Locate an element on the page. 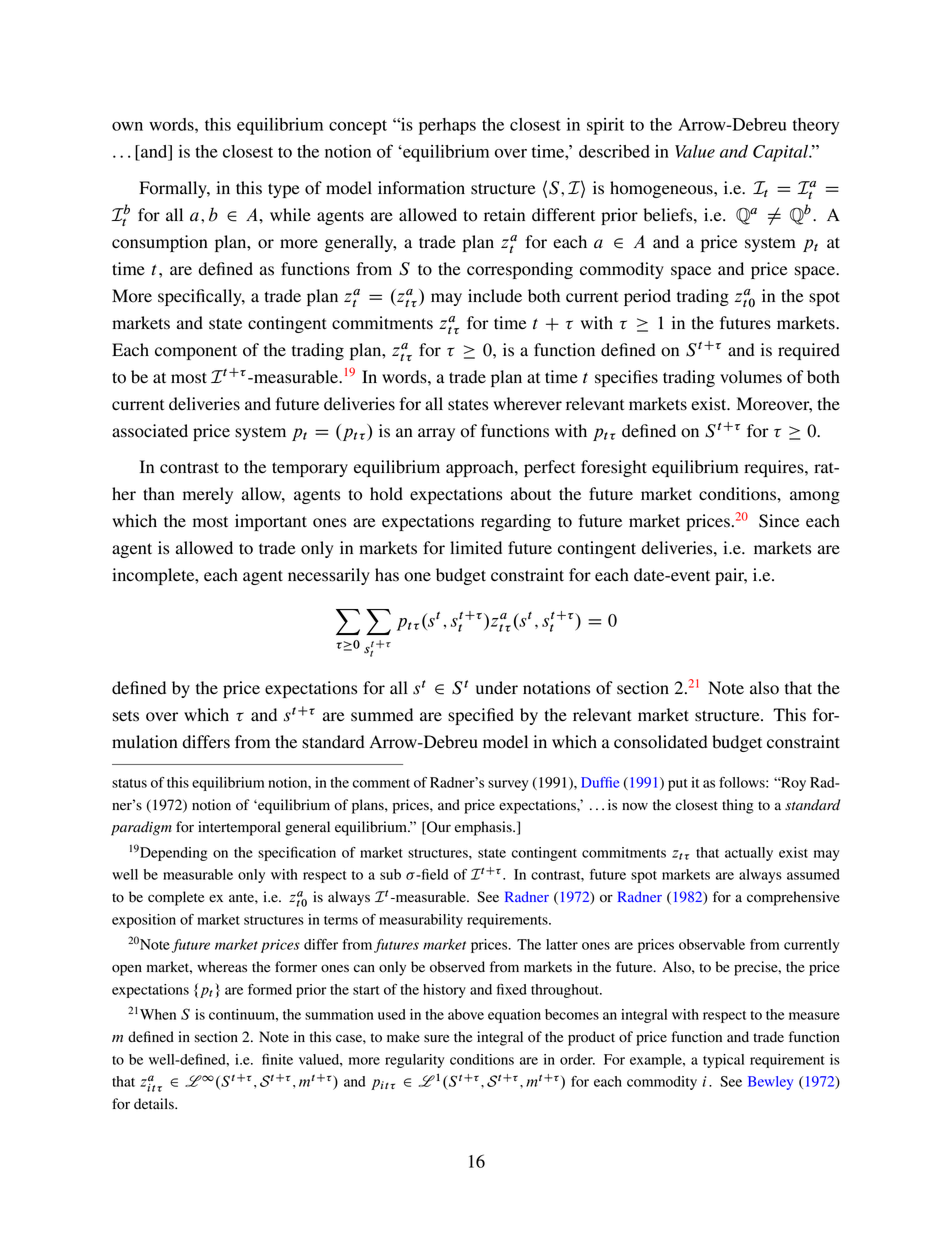  typical is located at coordinates (723, 1061).
